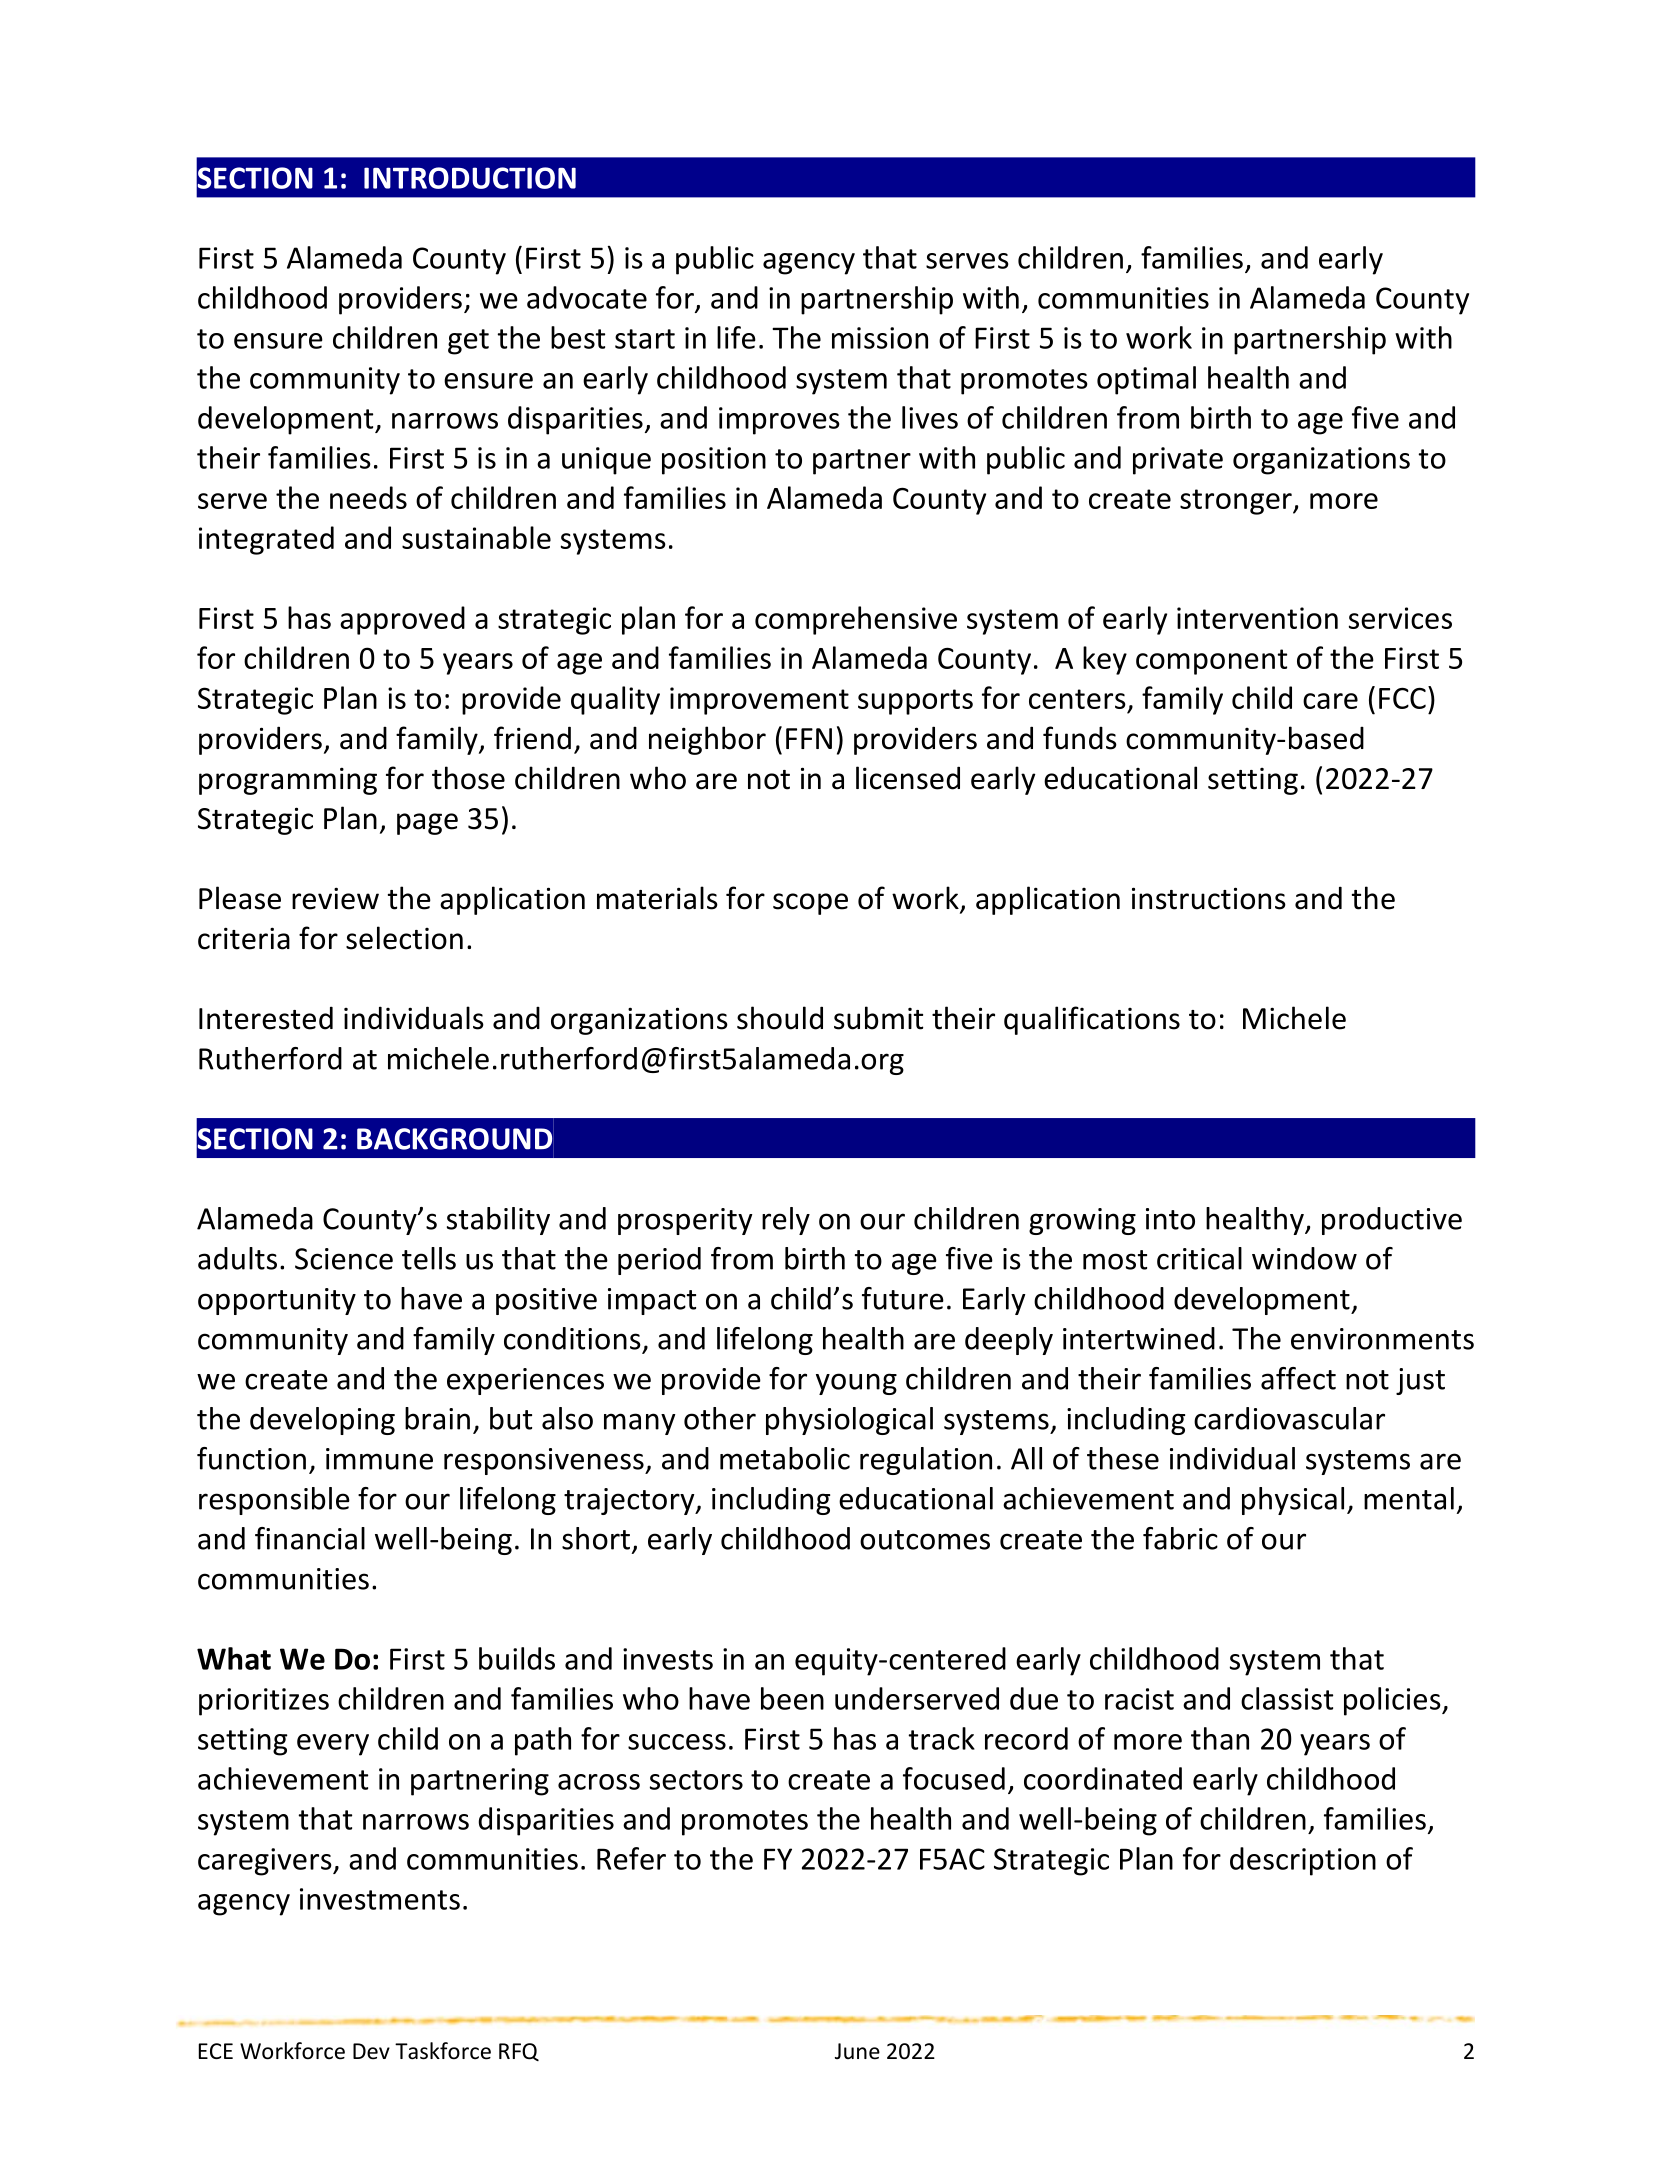 The image size is (1672, 2164). I want to click on Taskforce, so click(443, 2051).
